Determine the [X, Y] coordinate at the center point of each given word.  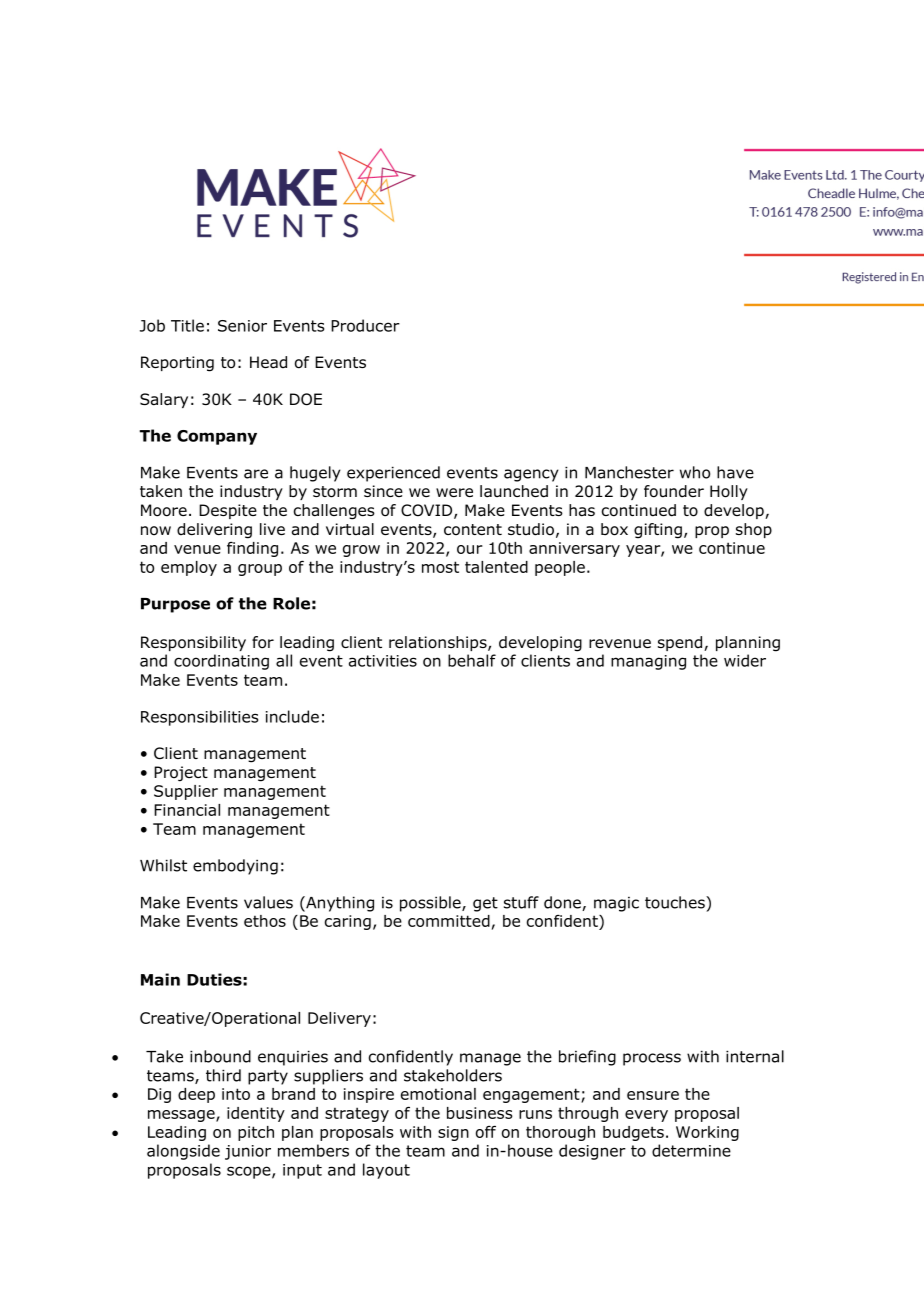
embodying [235, 867]
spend [681, 643]
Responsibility [193, 643]
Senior [242, 326]
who [695, 472]
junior [248, 1152]
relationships [439, 643]
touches [676, 902]
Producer [365, 325]
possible [431, 904]
